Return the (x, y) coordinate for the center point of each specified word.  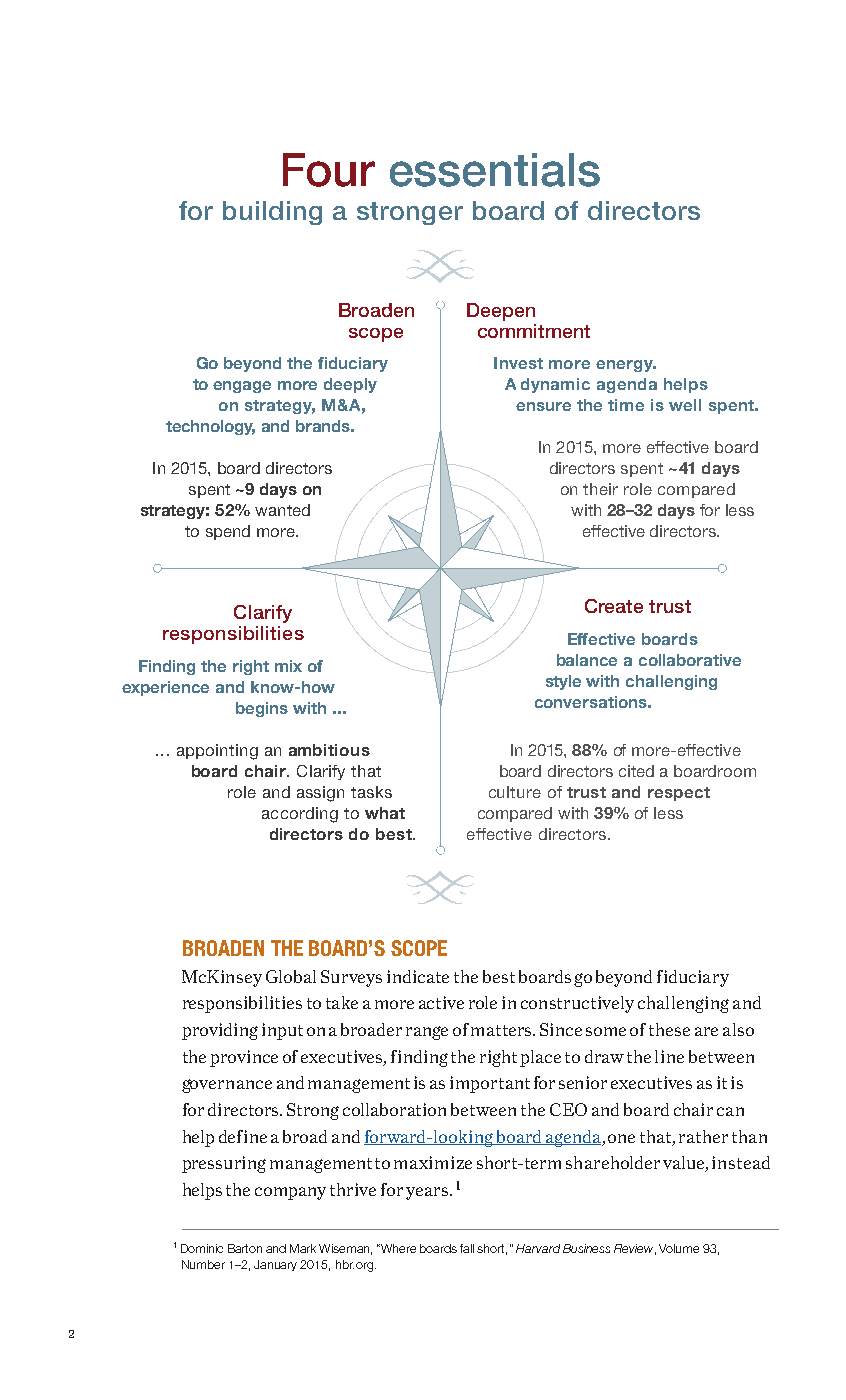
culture (515, 792)
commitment (534, 331)
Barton (245, 1248)
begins (262, 709)
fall (467, 1248)
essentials (495, 170)
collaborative (690, 660)
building (272, 213)
